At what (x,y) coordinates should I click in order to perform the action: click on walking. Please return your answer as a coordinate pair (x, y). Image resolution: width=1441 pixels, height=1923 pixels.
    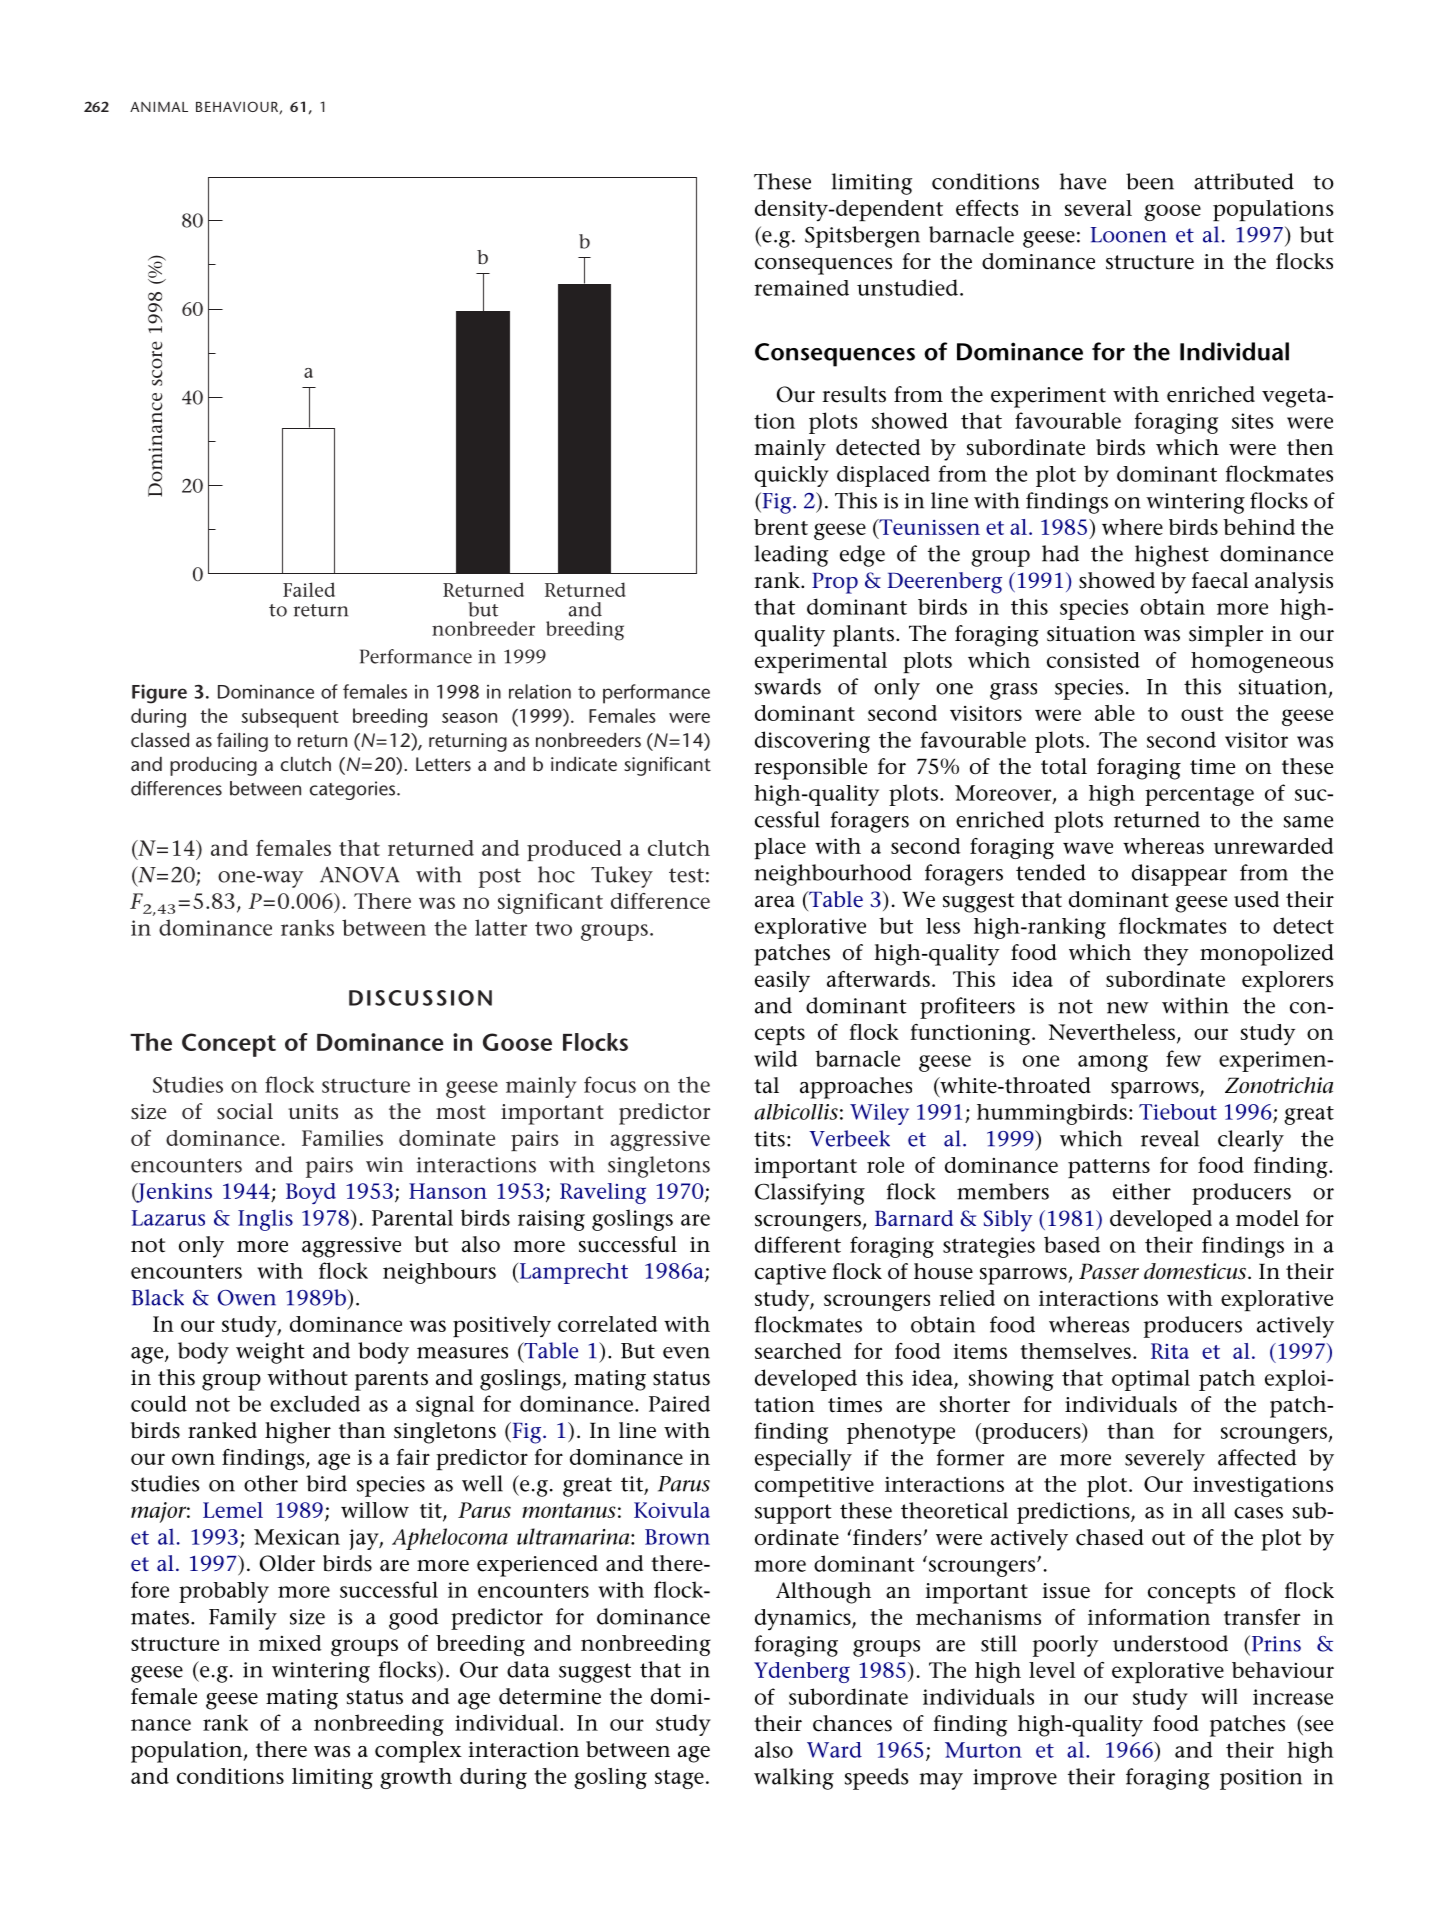
    Looking at the image, I should click on (794, 1779).
